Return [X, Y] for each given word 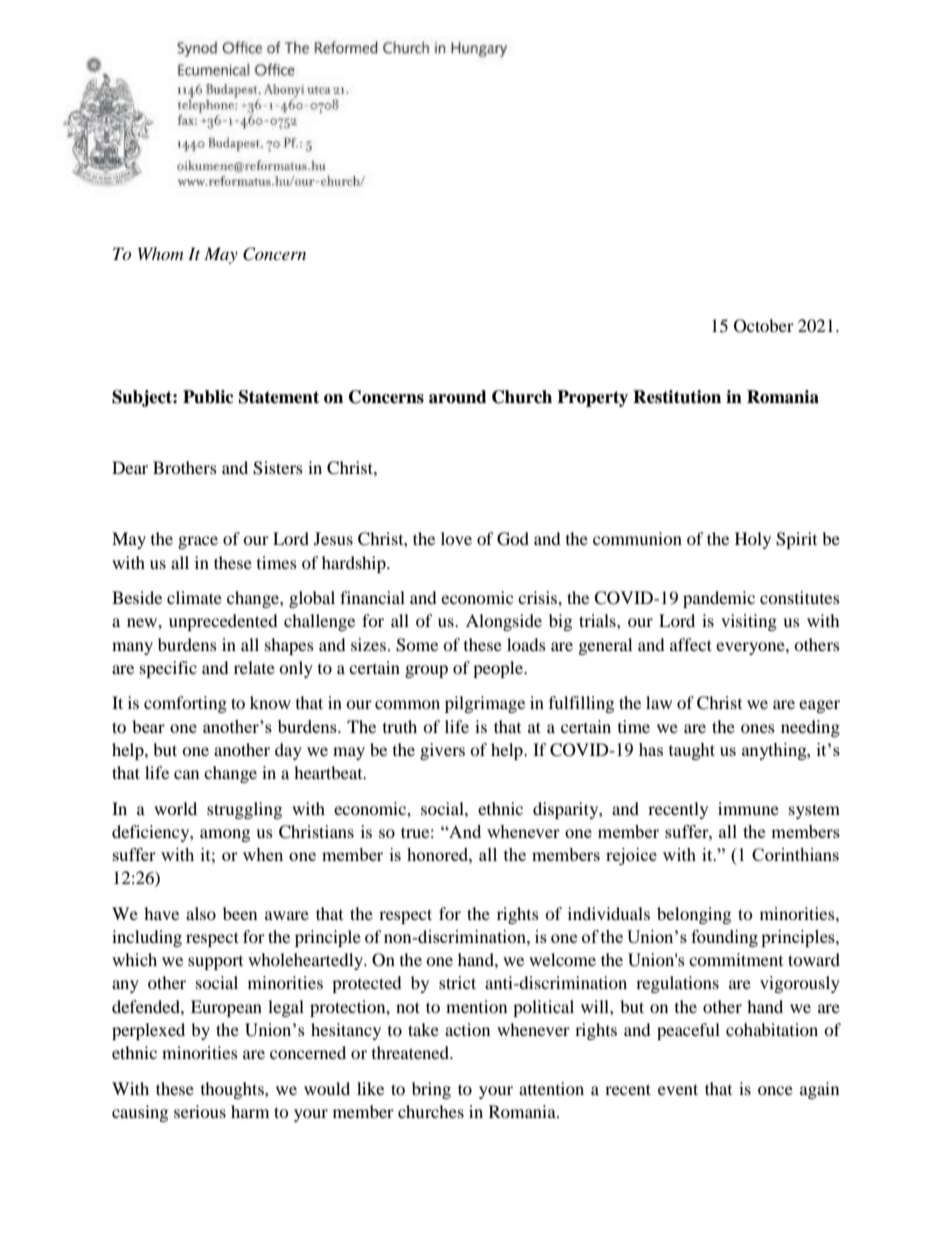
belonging [694, 915]
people [499, 669]
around [458, 397]
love [456, 538]
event [678, 1089]
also [201, 913]
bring [431, 1090]
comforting [185, 704]
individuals [609, 913]
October [764, 326]
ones [758, 728]
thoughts [233, 1090]
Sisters [278, 468]
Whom [160, 253]
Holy [753, 540]
